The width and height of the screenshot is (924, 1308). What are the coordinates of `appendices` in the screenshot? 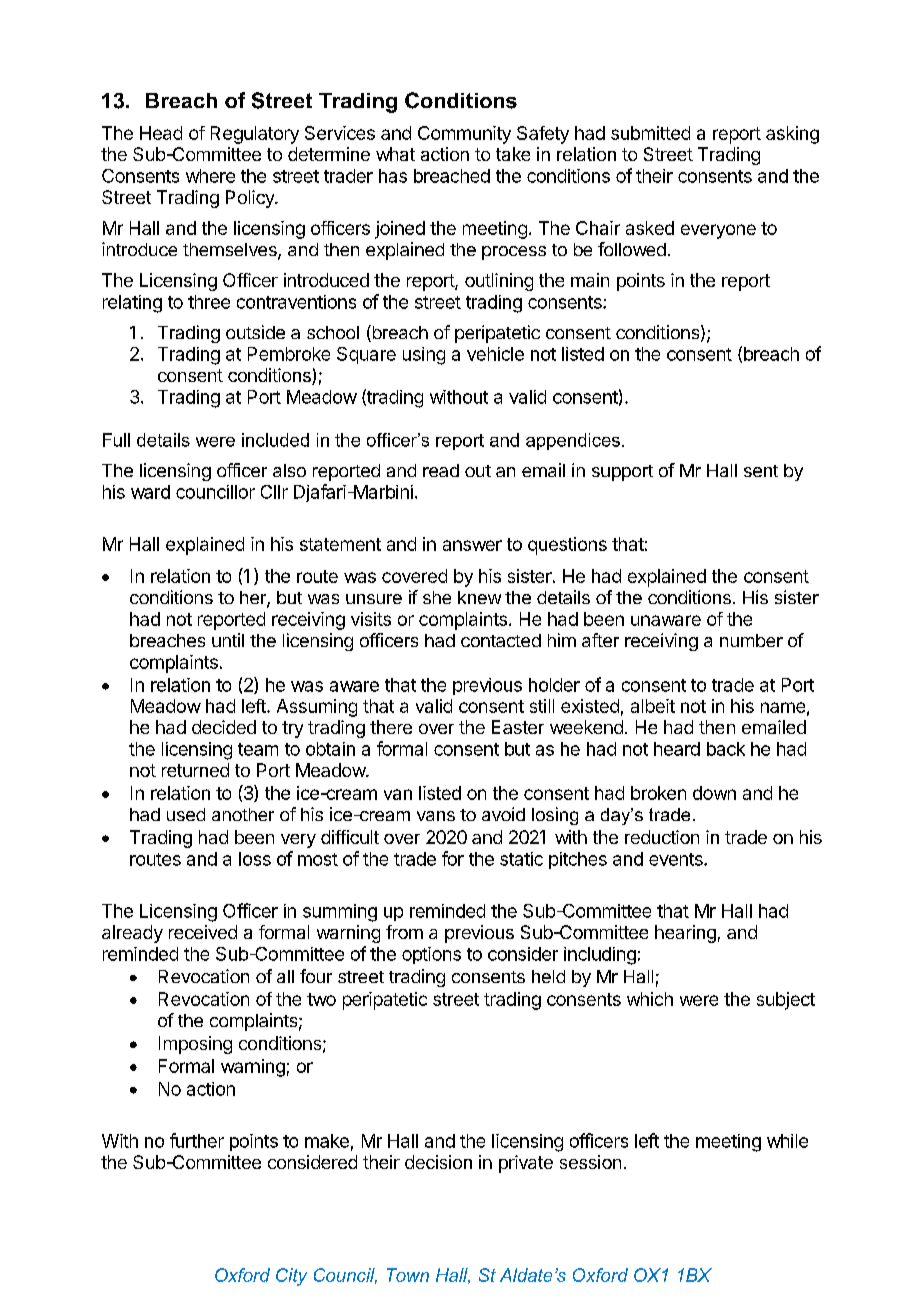 It's located at (573, 441).
